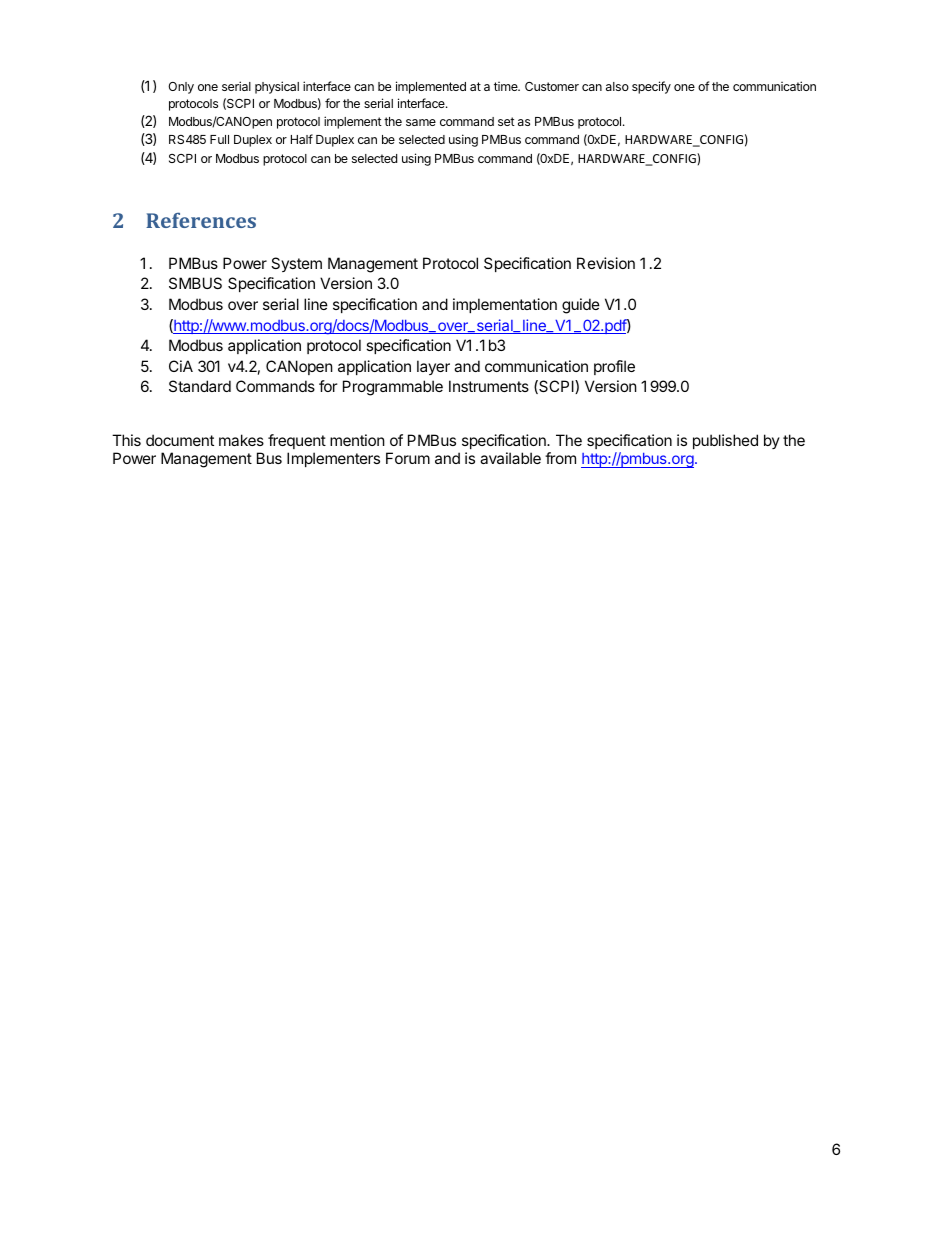 This document has width=952, height=1233. I want to click on References, so click(201, 220).
